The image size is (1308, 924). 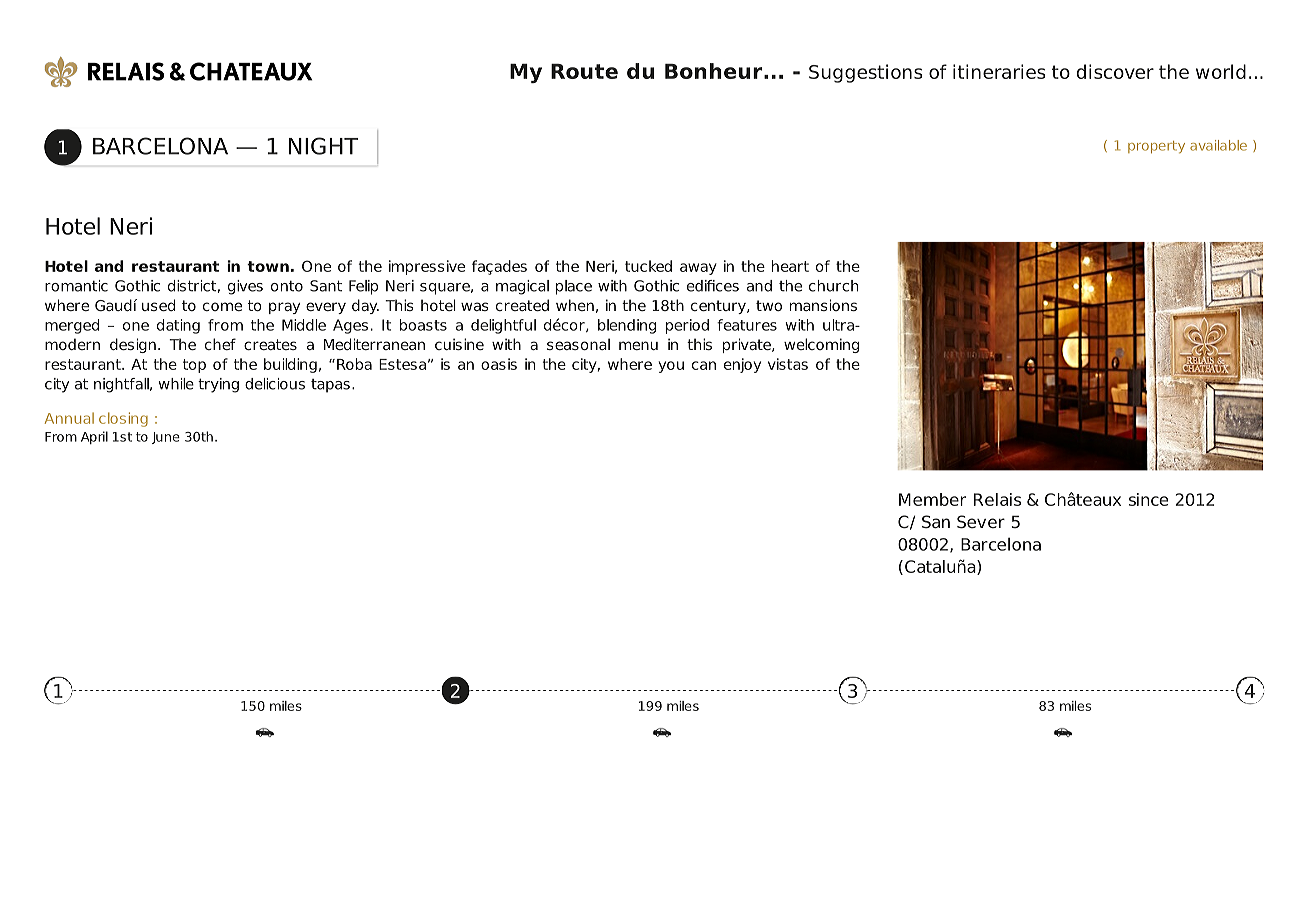 What do you see at coordinates (932, 499) in the image?
I see `Member` at bounding box center [932, 499].
